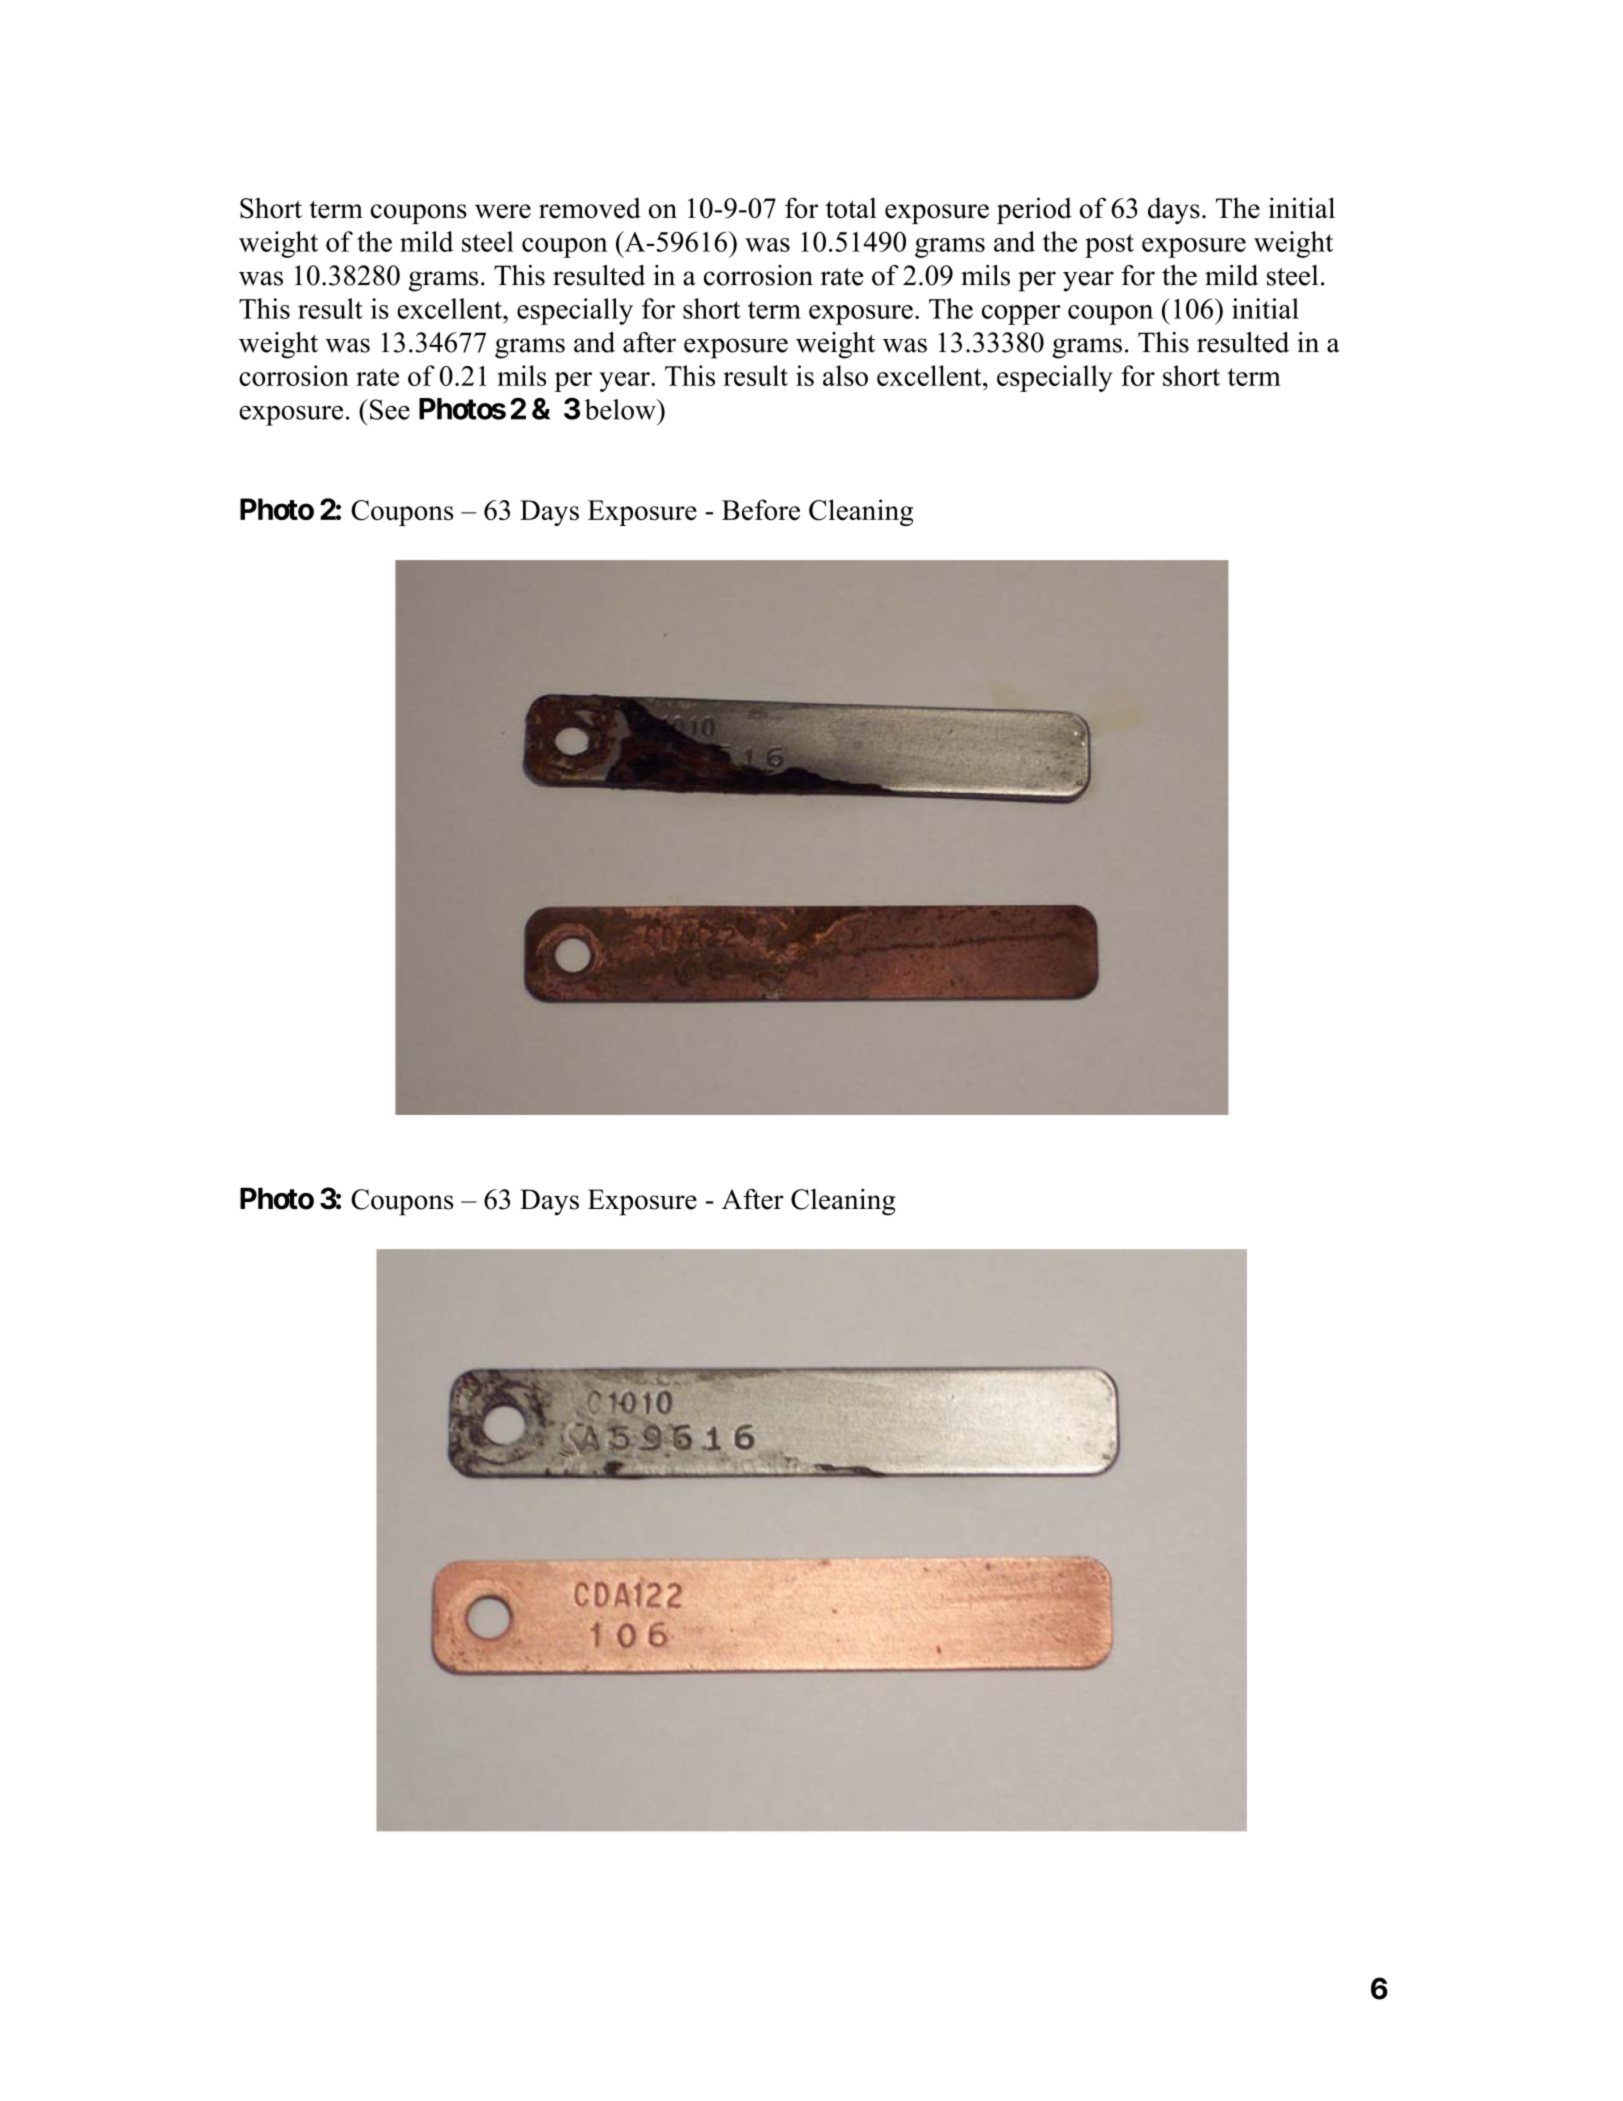 The width and height of the screenshot is (1623, 2101). Describe the element at coordinates (1109, 246) in the screenshot. I see `post` at that location.
